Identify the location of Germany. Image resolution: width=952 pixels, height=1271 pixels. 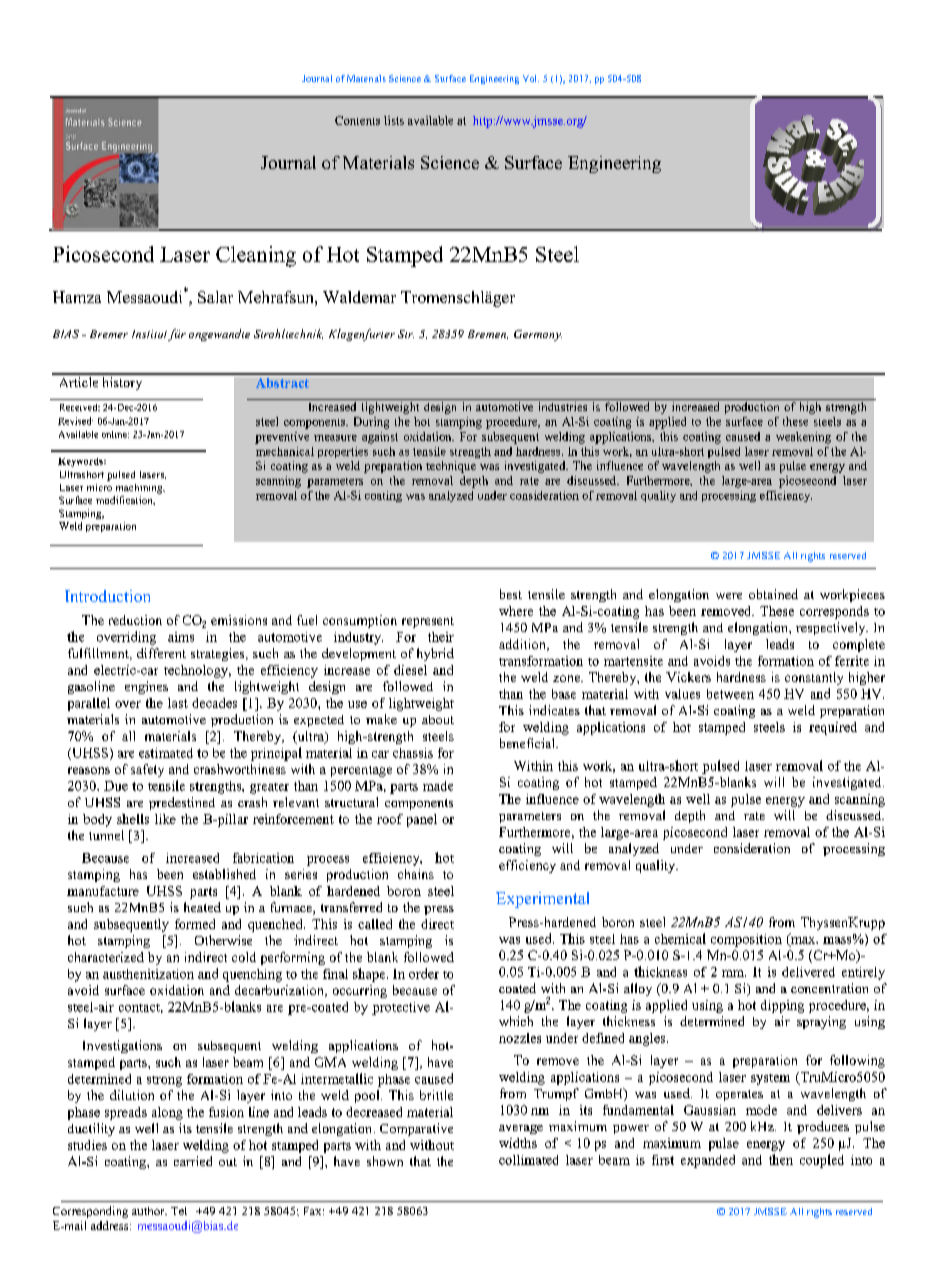
(538, 335).
